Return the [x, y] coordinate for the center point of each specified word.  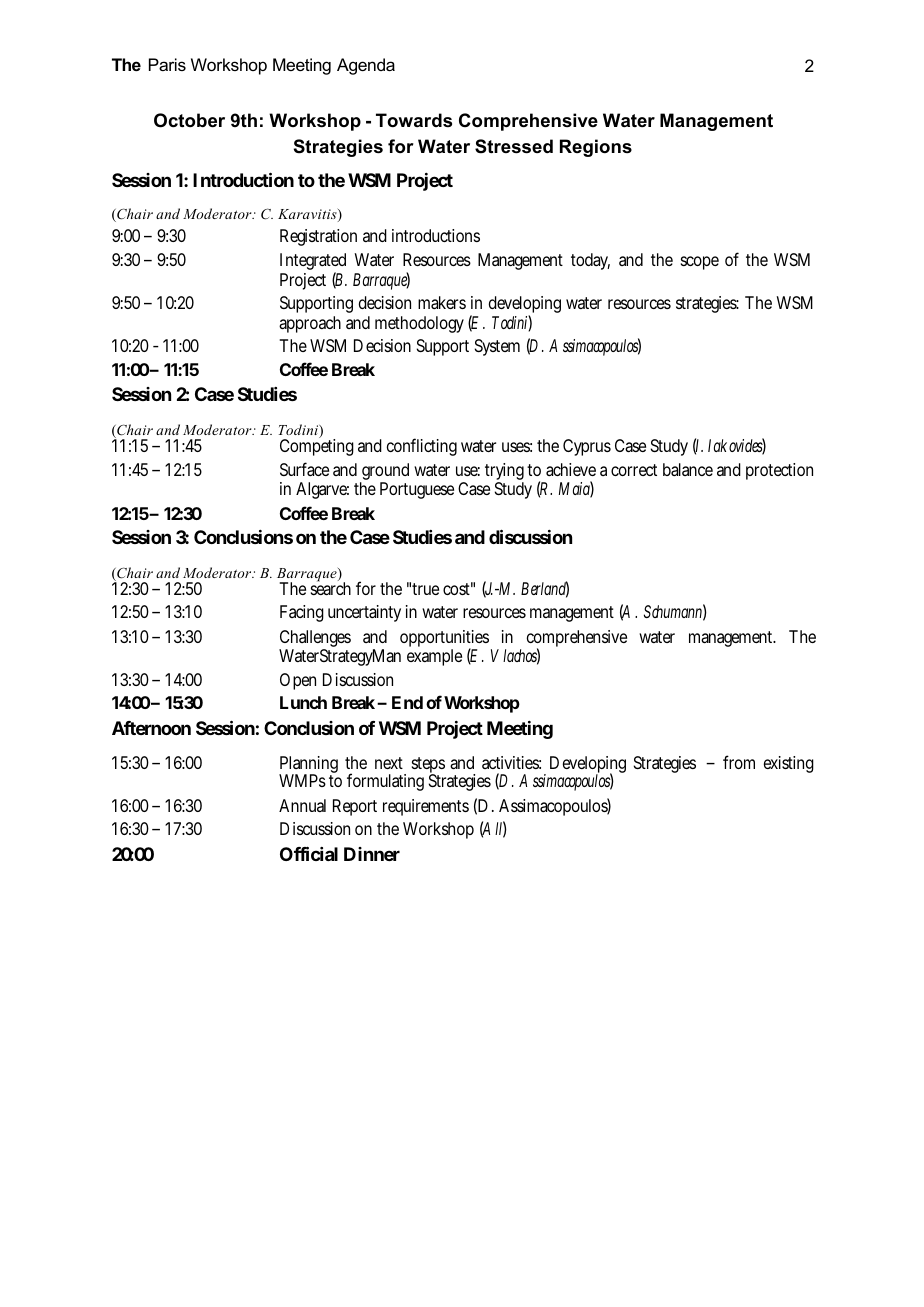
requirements [426, 807]
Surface [304, 469]
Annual [302, 805]
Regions [596, 148]
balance [688, 469]
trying [504, 473]
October [189, 120]
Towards [414, 120]
